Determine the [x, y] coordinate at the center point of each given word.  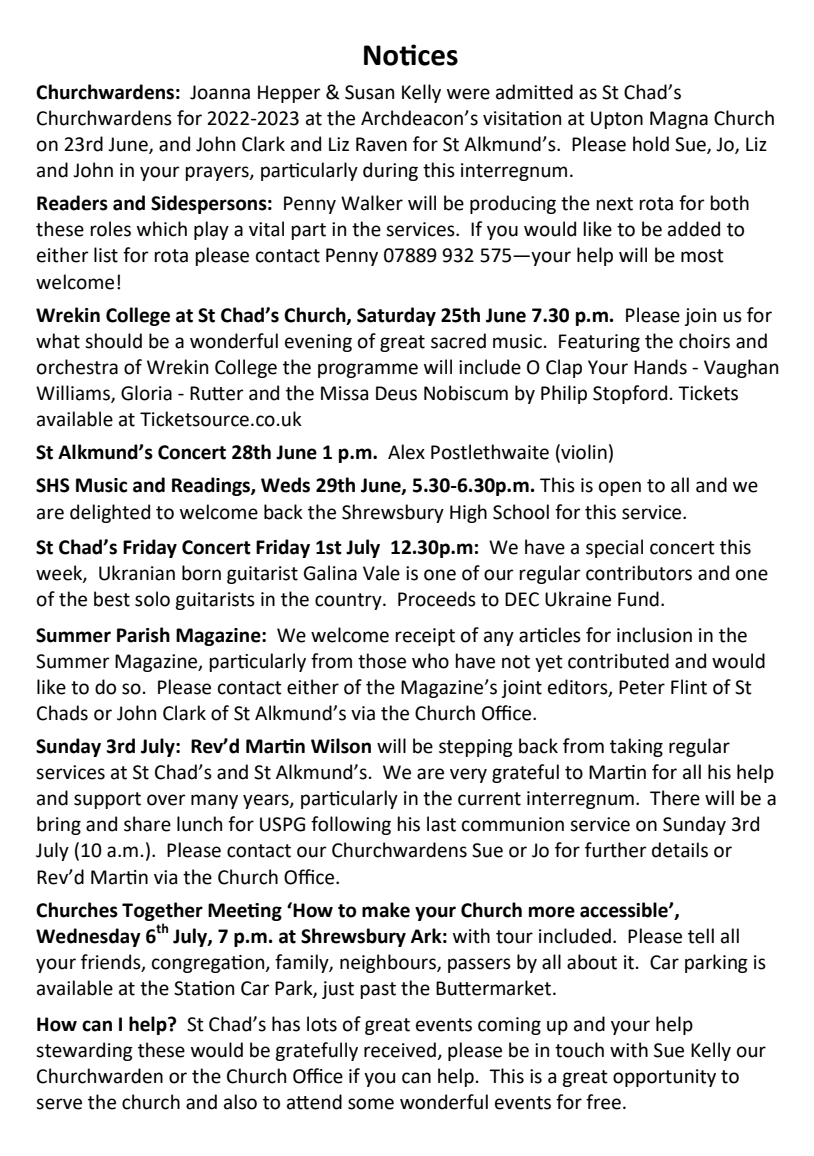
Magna [679, 120]
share [147, 824]
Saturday [396, 316]
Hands [660, 367]
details [680, 850]
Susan [369, 92]
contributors [639, 573]
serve [59, 1104]
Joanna [220, 92]
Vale [381, 573]
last [441, 824]
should [113, 341]
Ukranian [137, 573]
